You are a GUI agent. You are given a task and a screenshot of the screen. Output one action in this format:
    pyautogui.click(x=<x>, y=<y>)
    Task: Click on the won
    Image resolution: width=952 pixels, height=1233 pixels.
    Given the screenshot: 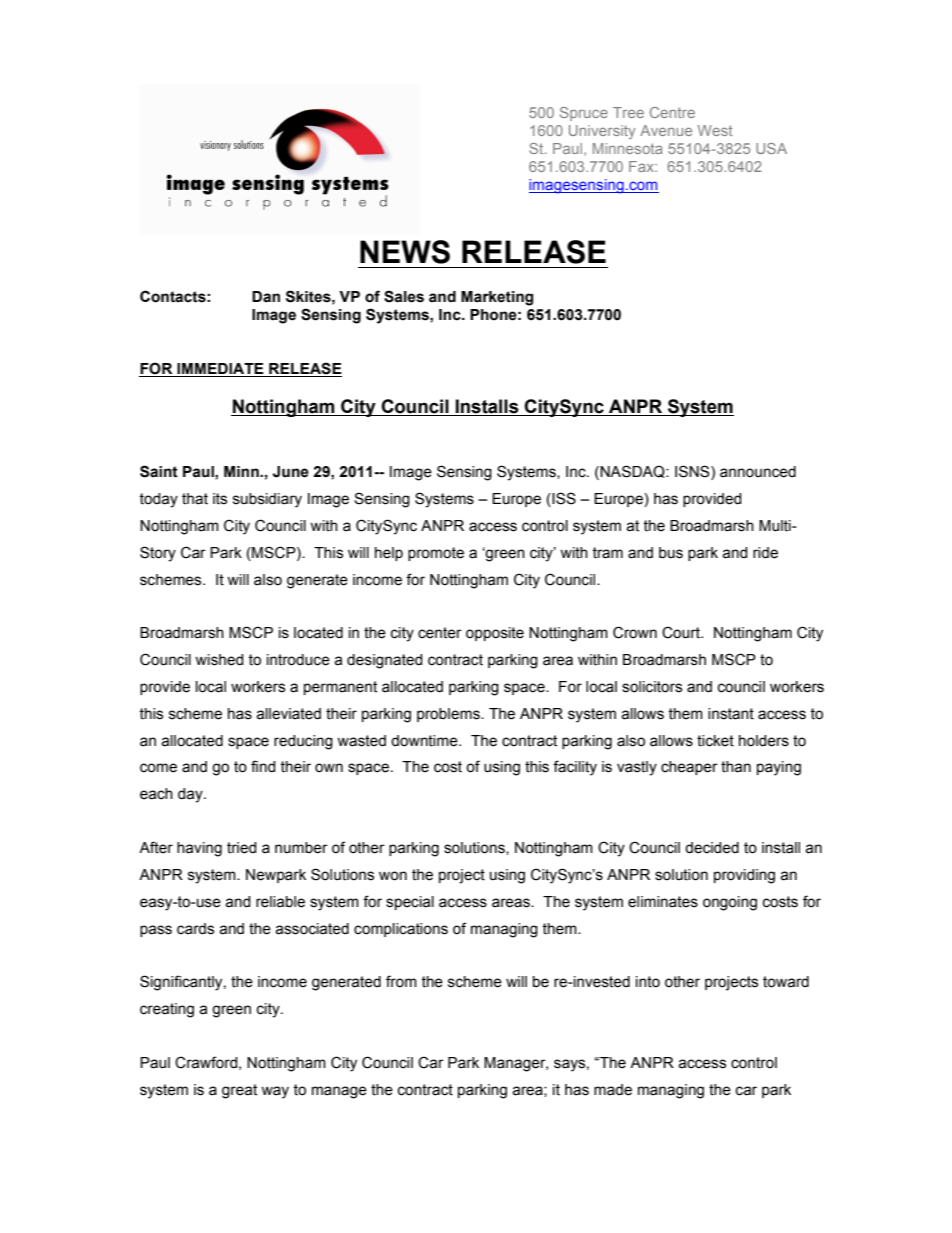 What is the action you would take?
    pyautogui.click(x=393, y=876)
